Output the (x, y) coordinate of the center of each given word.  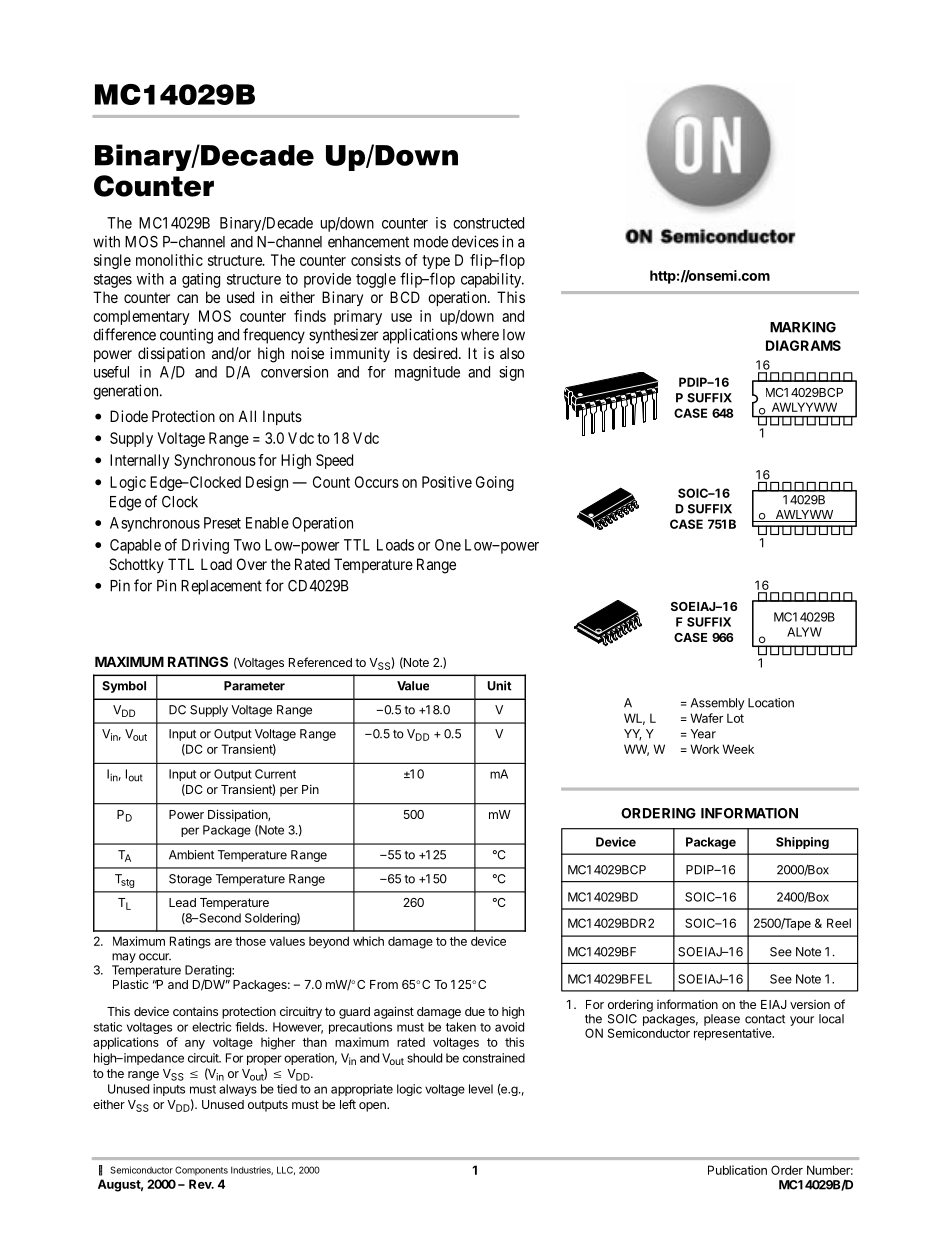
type (436, 262)
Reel (839, 923)
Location (771, 703)
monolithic (169, 260)
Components (201, 1171)
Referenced (320, 662)
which (368, 941)
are (223, 942)
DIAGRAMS (803, 345)
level (481, 1089)
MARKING (803, 327)
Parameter (254, 686)
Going (495, 483)
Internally (140, 461)
